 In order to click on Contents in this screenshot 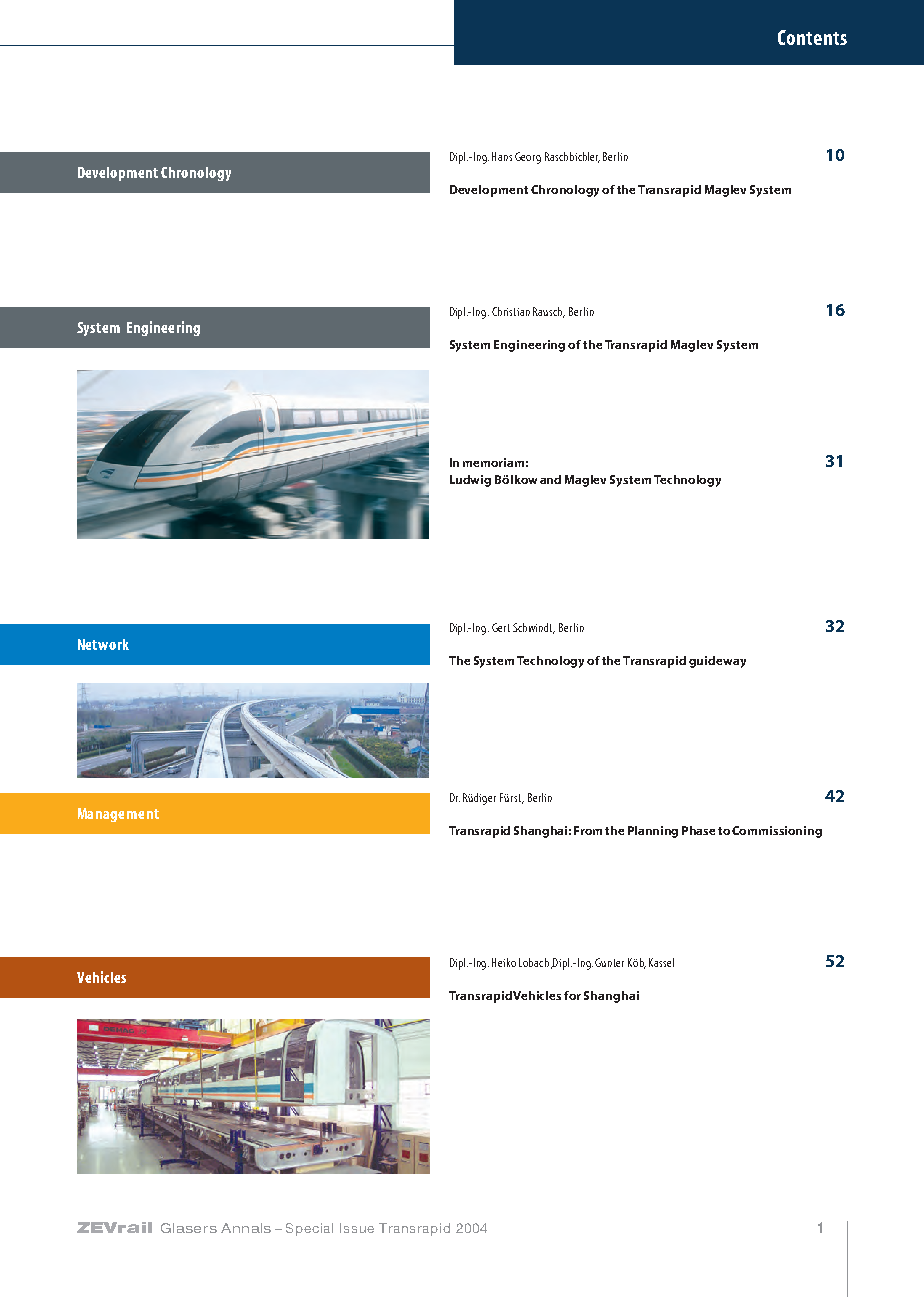, I will do `click(812, 37)`.
